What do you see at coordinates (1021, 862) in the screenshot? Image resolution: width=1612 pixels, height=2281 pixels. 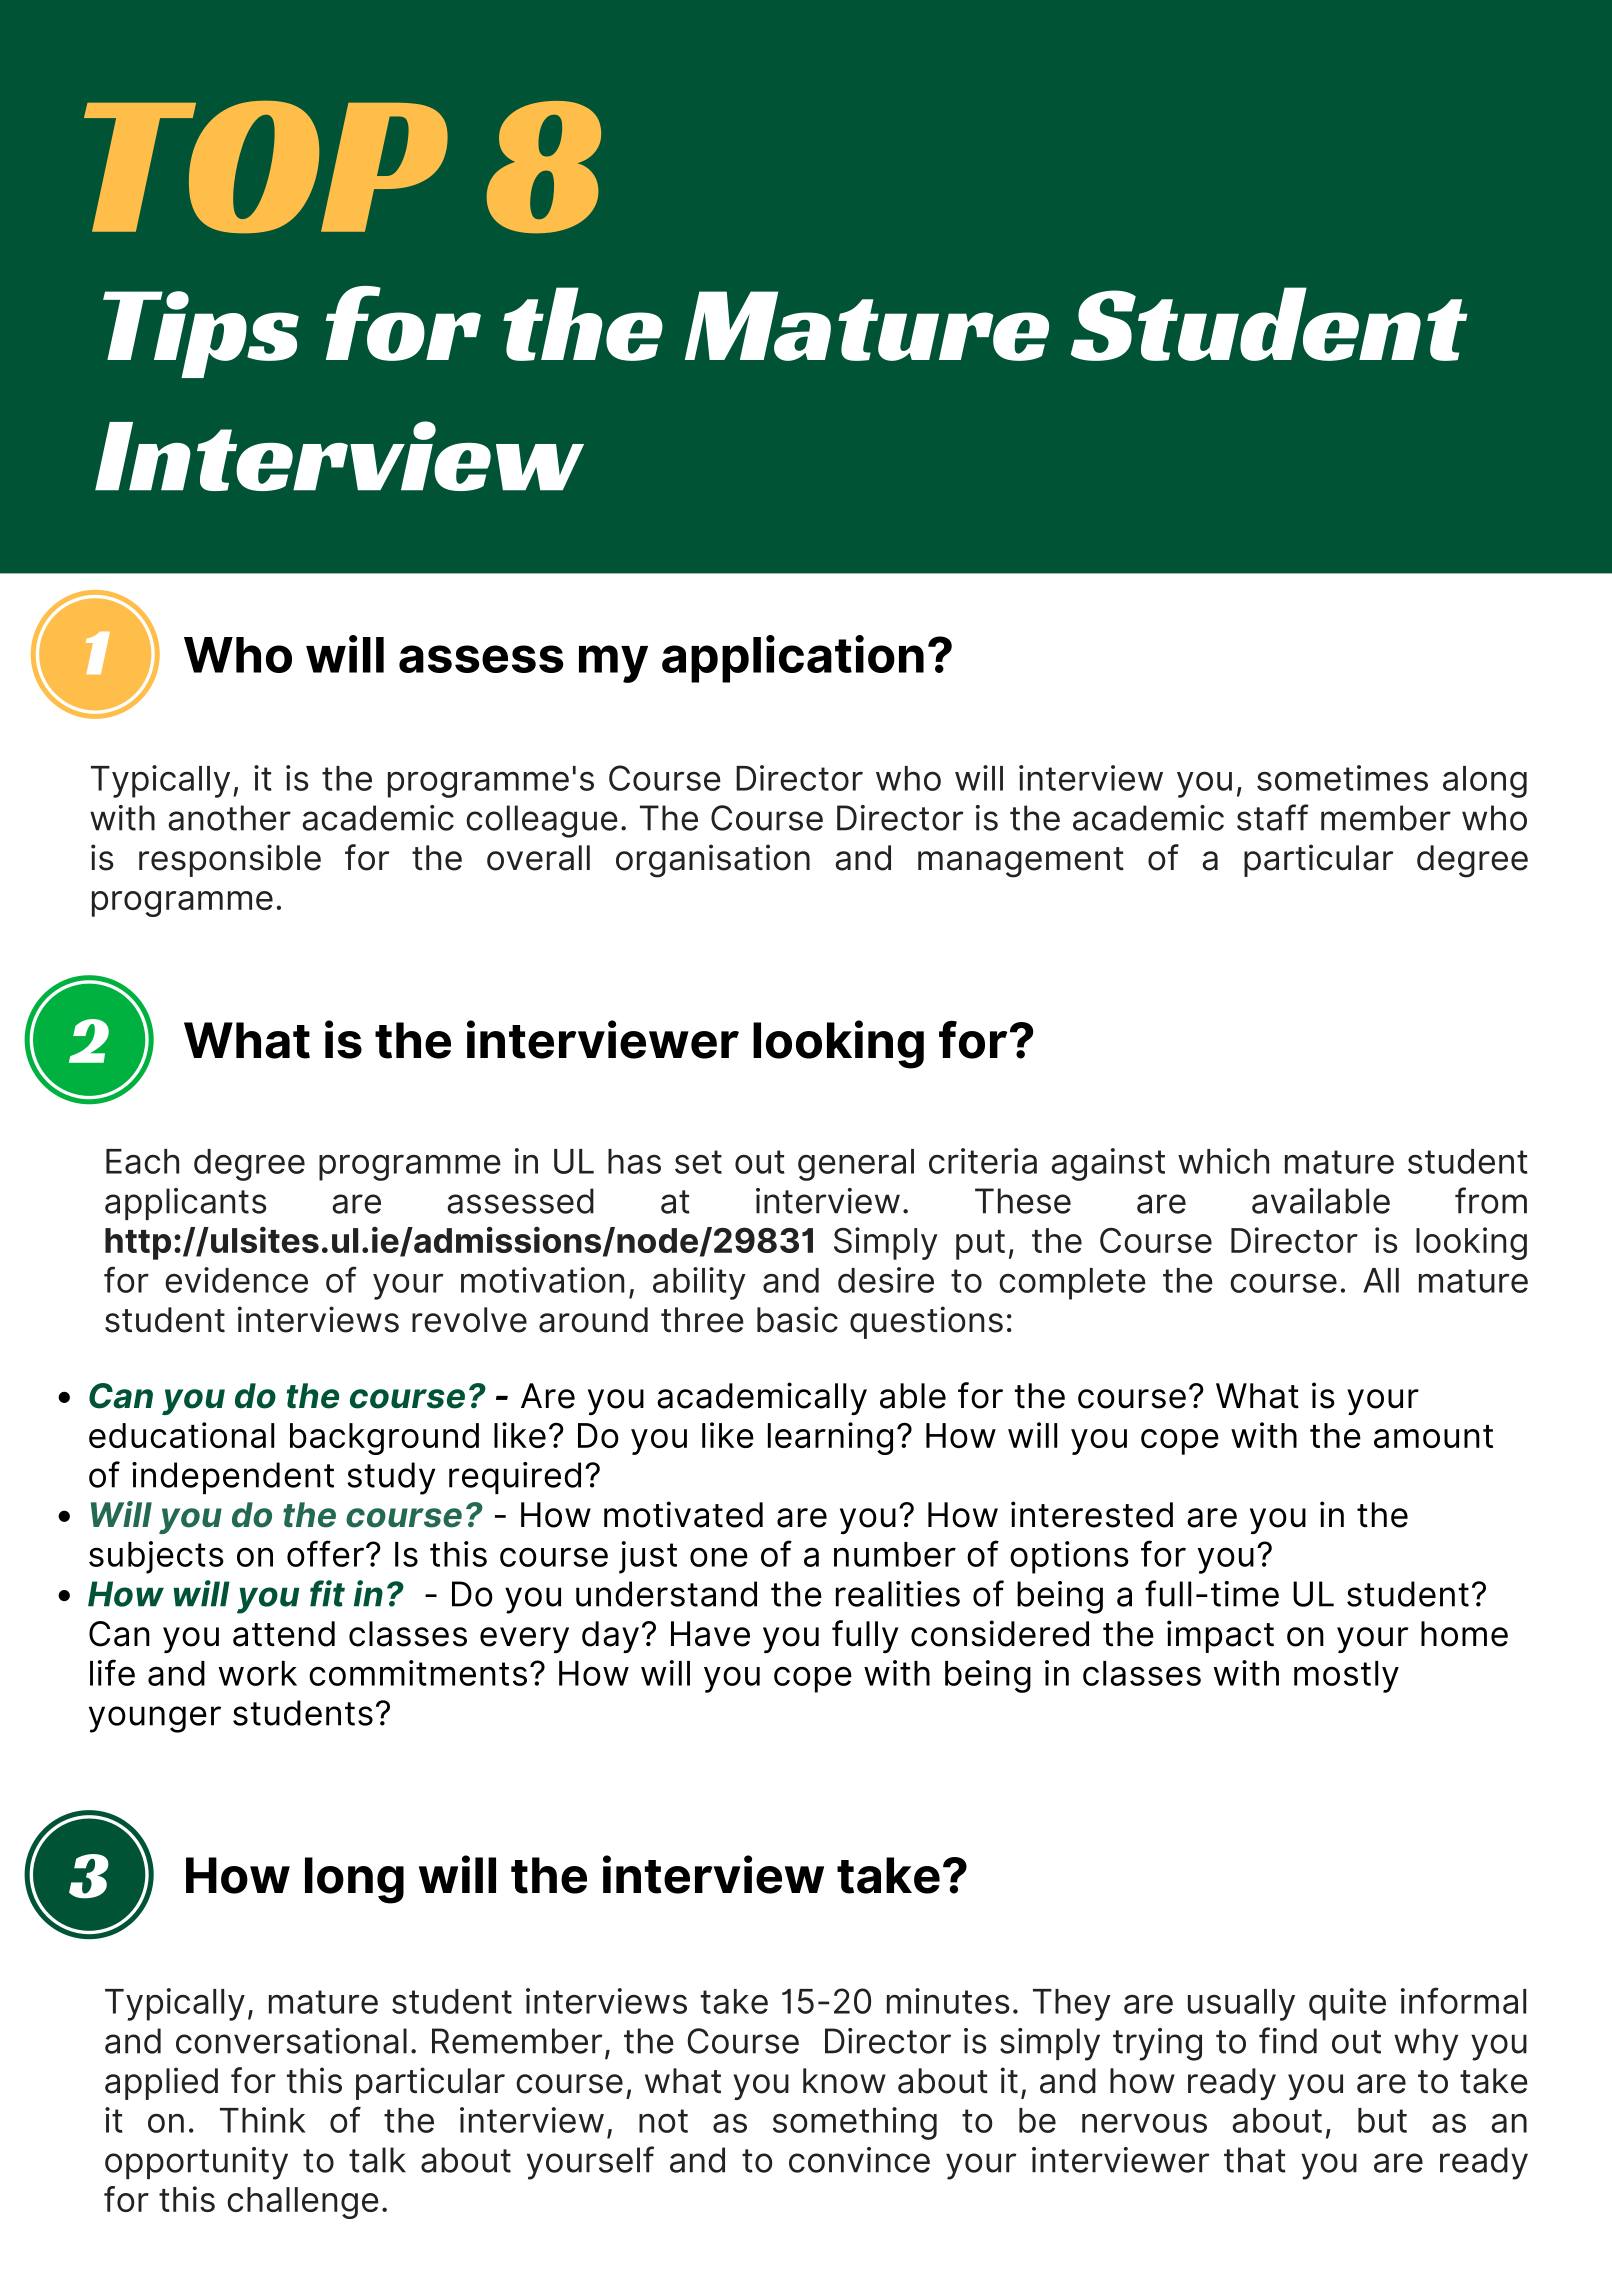 I see `management` at bounding box center [1021, 862].
